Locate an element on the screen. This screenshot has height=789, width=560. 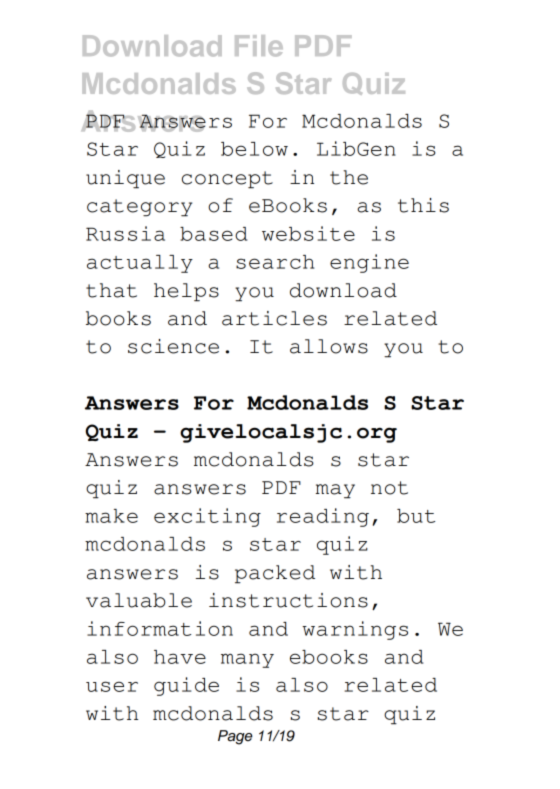
the is located at coordinates (349, 177).
